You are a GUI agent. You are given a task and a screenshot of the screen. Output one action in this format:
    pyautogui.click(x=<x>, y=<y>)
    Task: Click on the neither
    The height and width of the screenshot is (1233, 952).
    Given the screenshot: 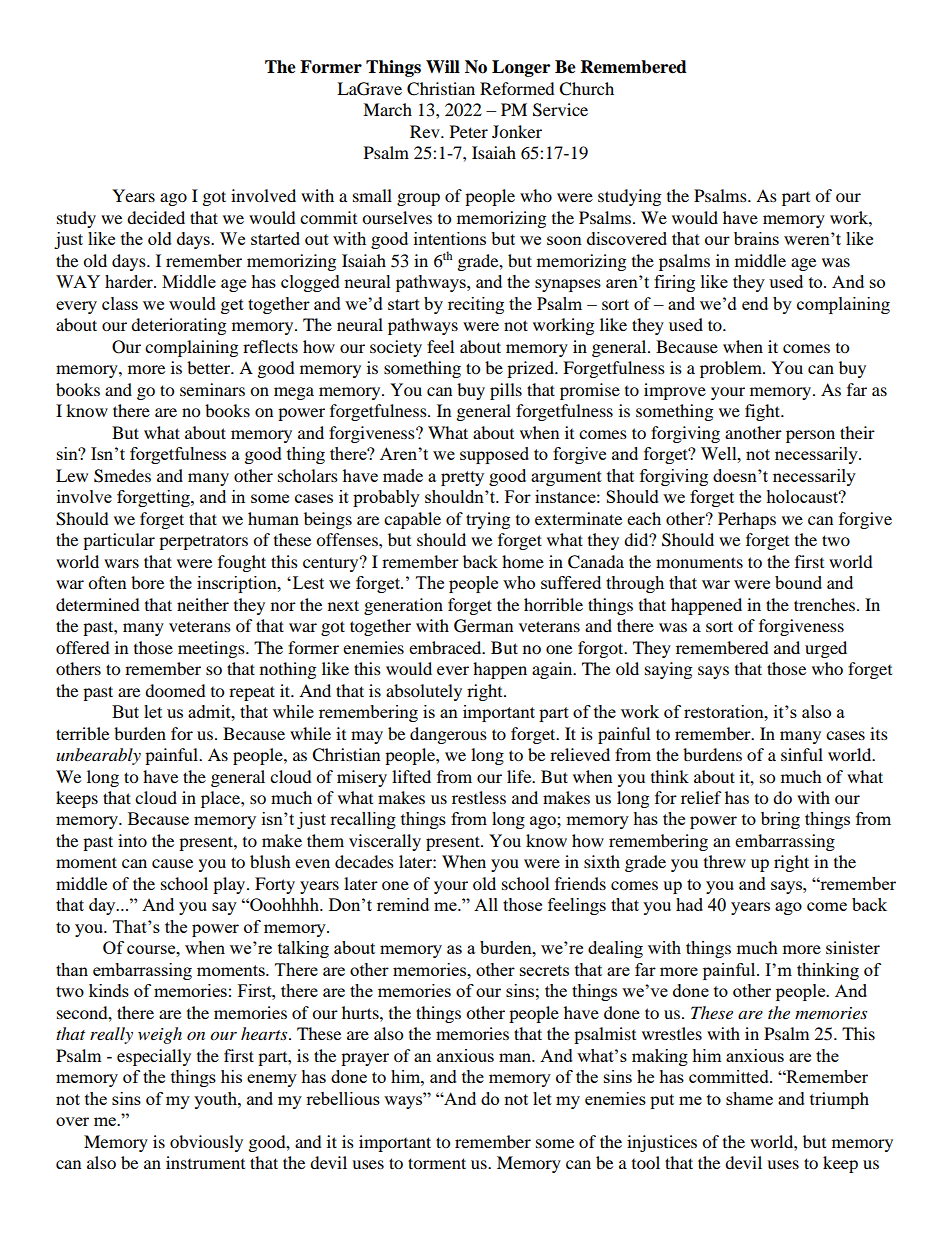 What is the action you would take?
    pyautogui.click(x=203, y=604)
